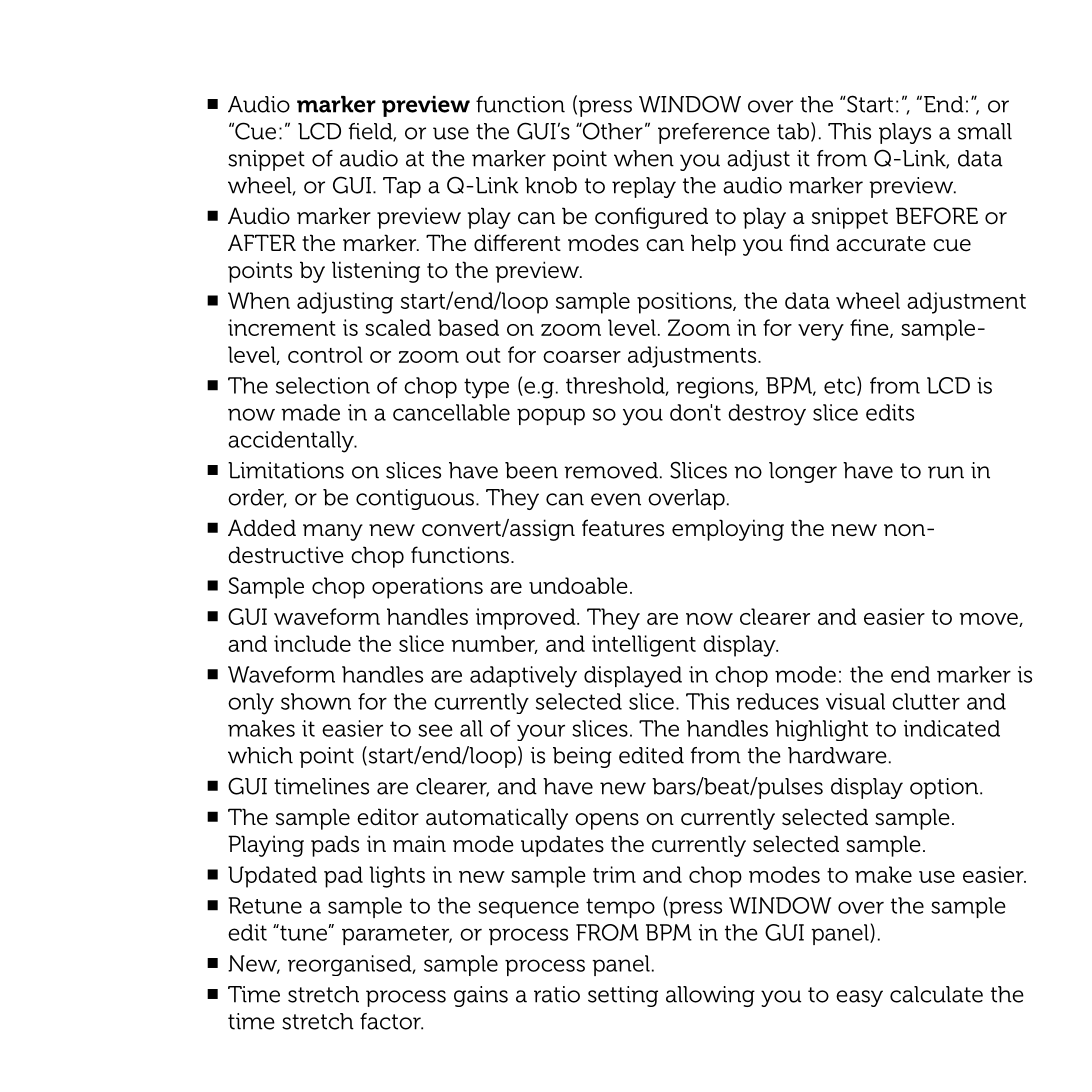 The image size is (1092, 1092). I want to click on factor, so click(391, 1021).
